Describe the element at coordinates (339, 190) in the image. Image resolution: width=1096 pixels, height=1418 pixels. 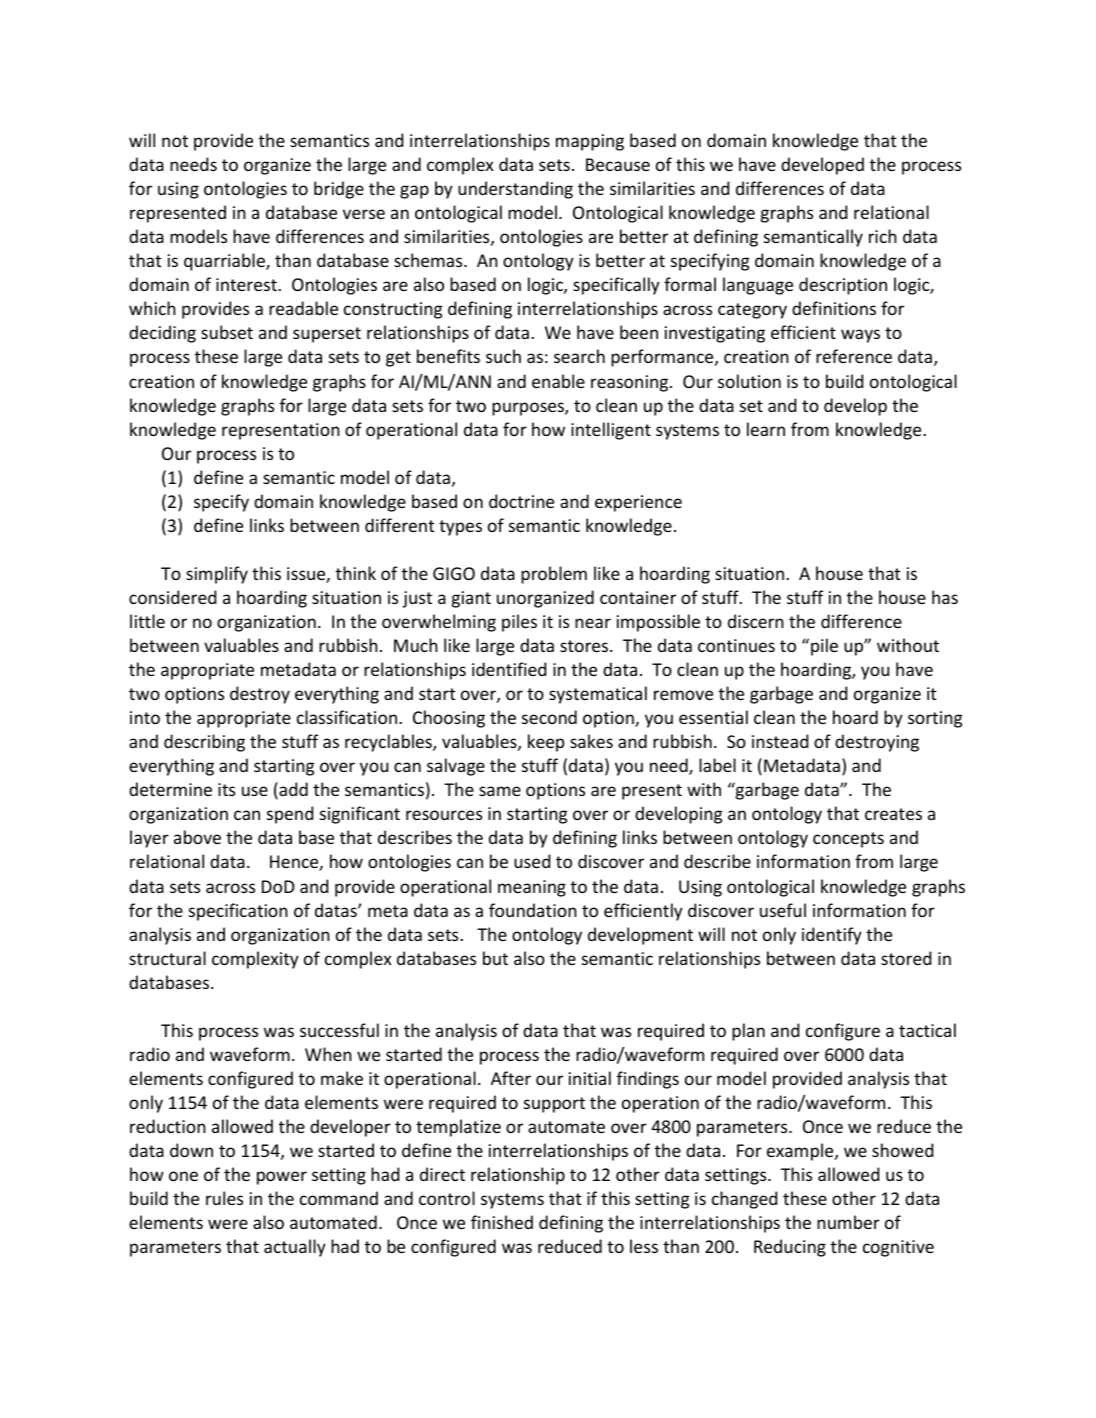
I see `bridge` at that location.
